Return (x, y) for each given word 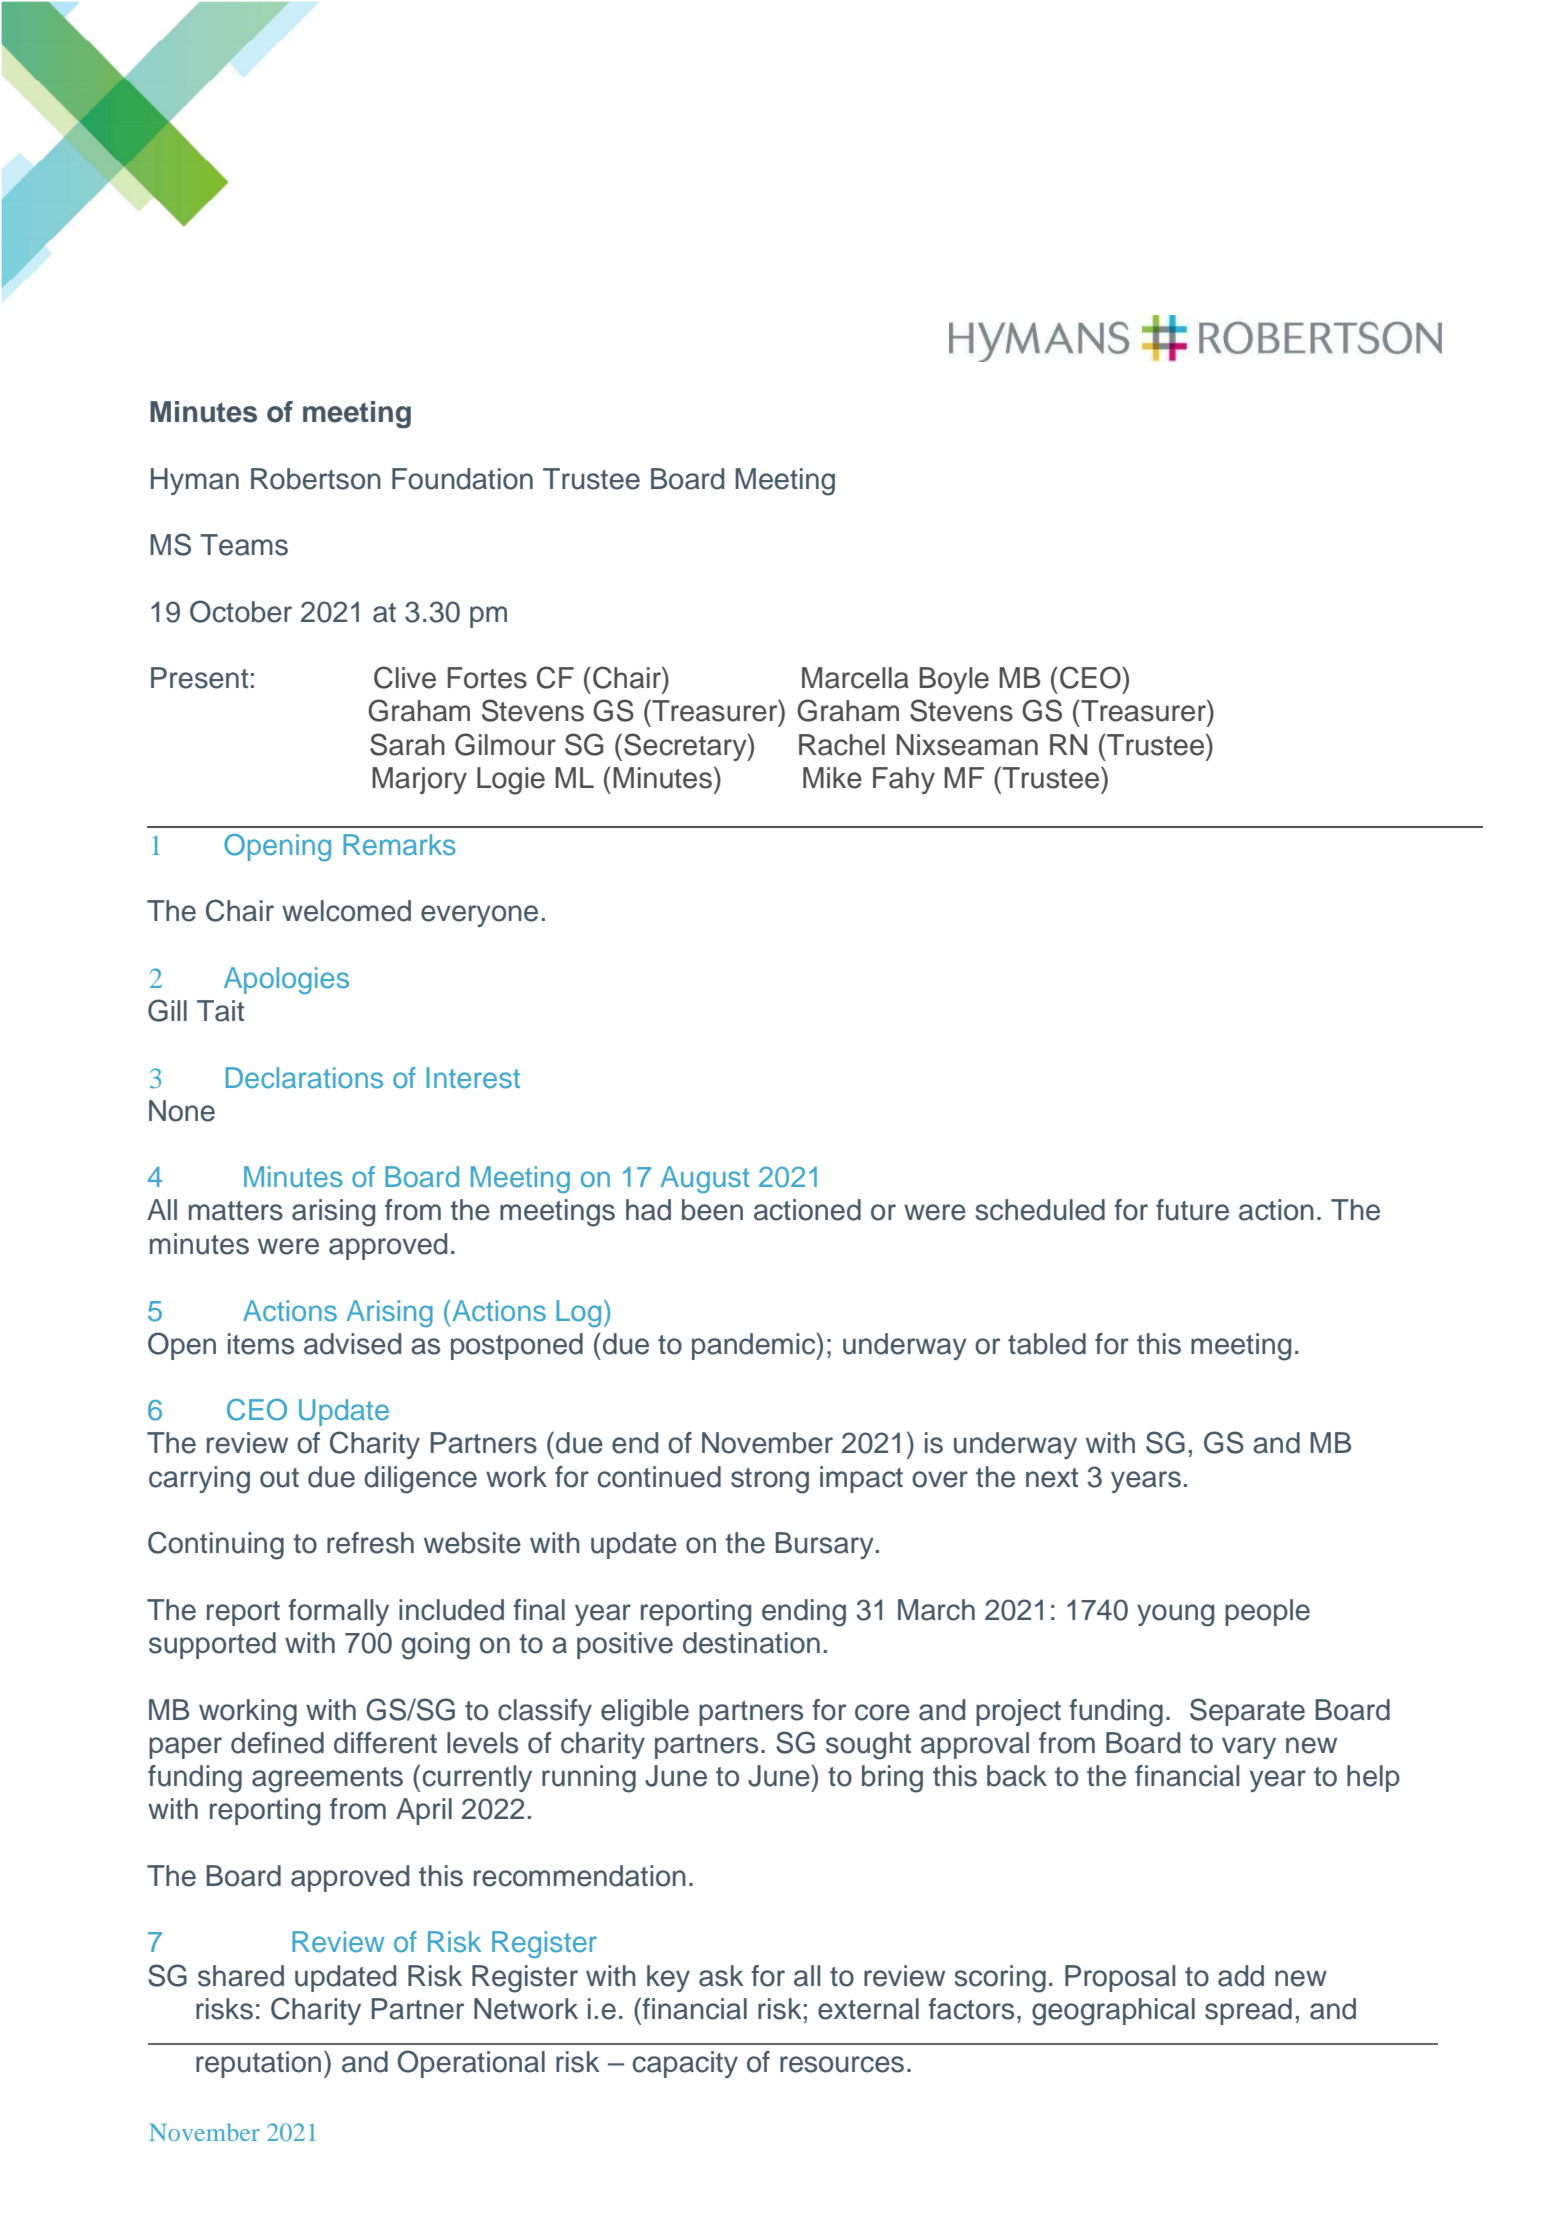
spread (1248, 2011)
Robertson (316, 479)
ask (721, 1976)
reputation (258, 2064)
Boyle (954, 680)
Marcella (855, 678)
